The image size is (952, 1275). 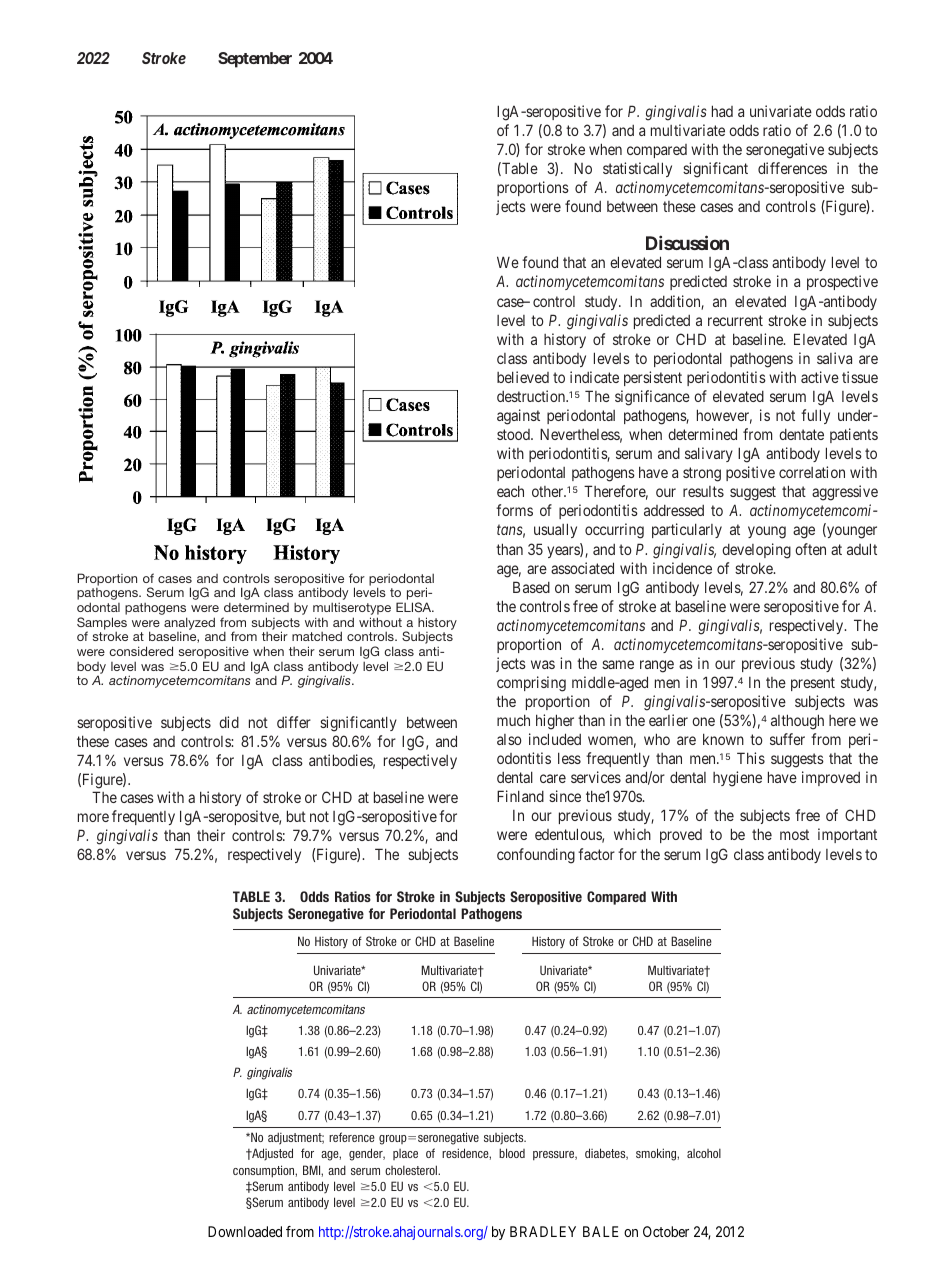 What do you see at coordinates (255, 60) in the screenshot?
I see `September` at bounding box center [255, 60].
